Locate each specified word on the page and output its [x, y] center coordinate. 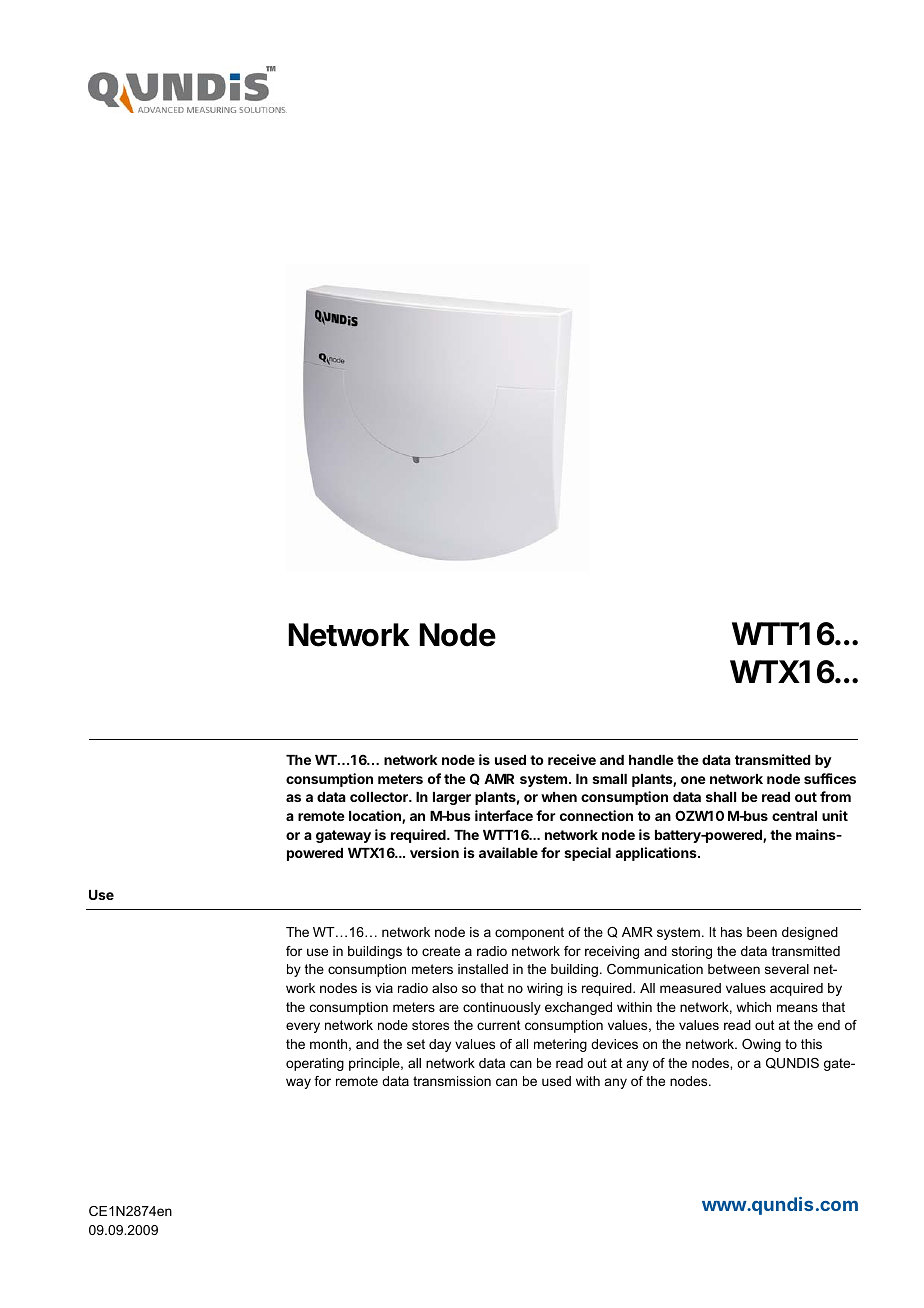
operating [315, 1064]
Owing [761, 1045]
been [762, 932]
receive [572, 759]
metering [560, 1045]
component [529, 933]
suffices [830, 778]
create [441, 951]
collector [380, 797]
